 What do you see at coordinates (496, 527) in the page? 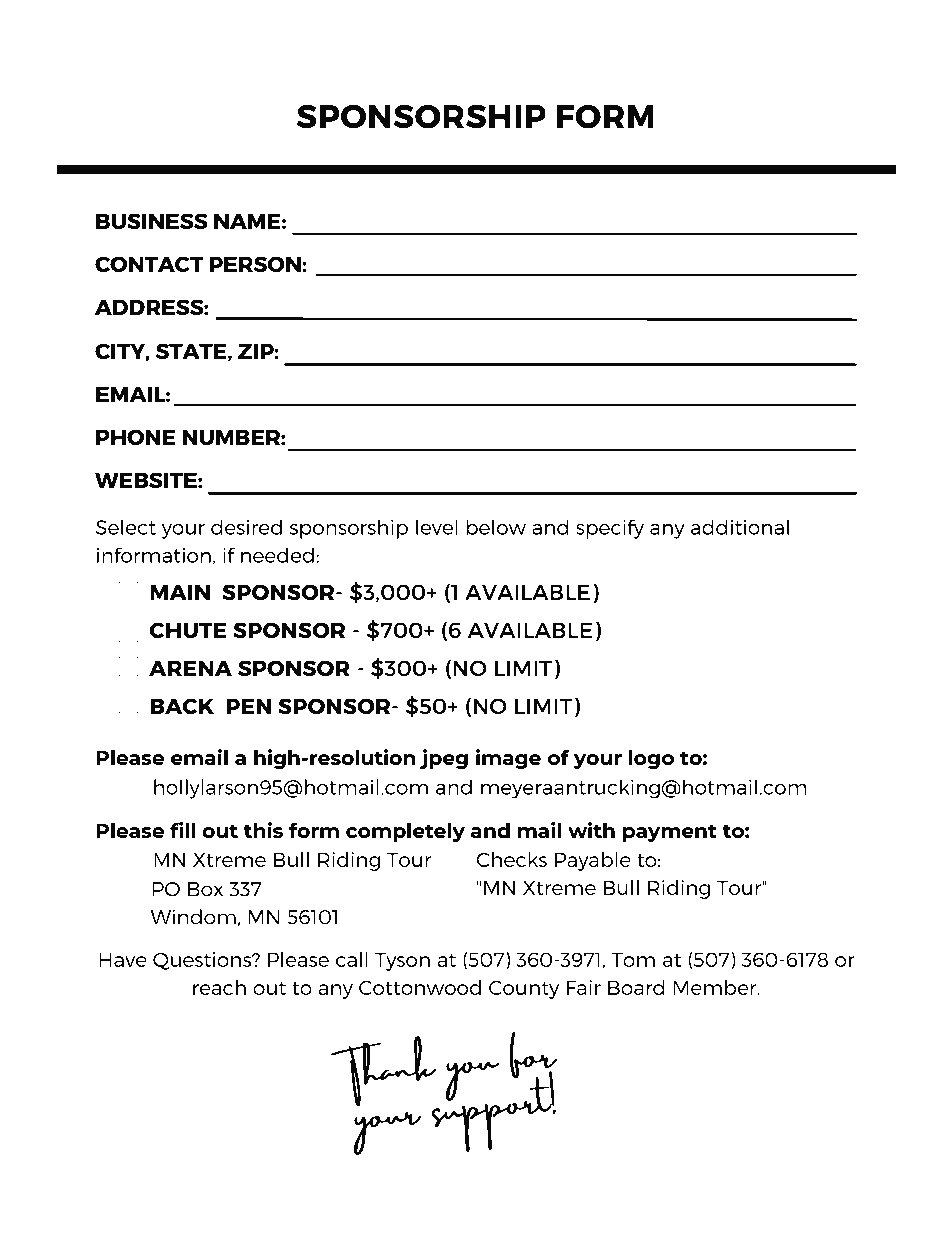
I see `below` at bounding box center [496, 527].
